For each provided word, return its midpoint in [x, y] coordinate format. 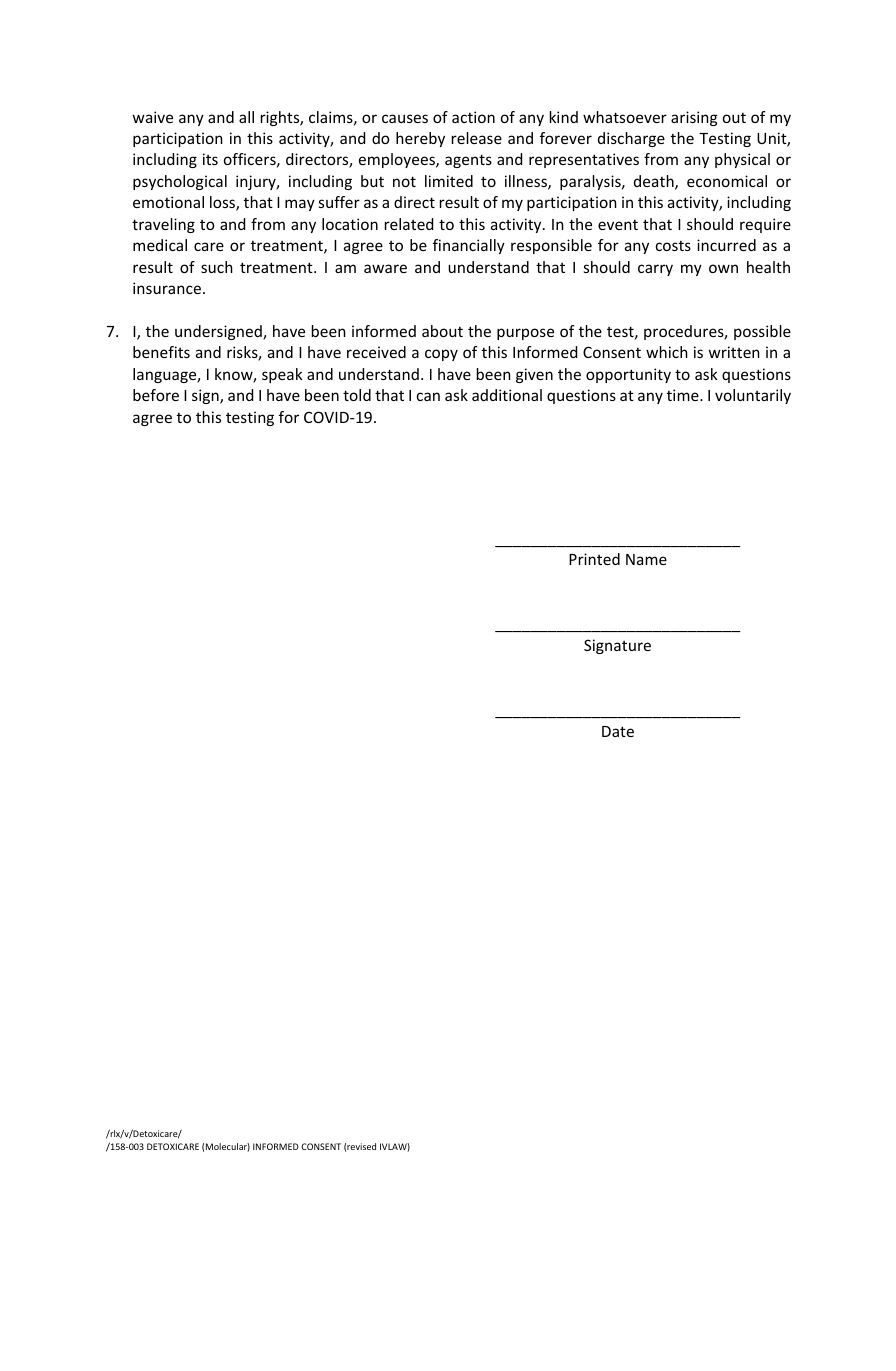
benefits [161, 352]
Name [646, 559]
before [156, 395]
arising [694, 118]
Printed [594, 559]
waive [153, 117]
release [477, 138]
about [442, 331]
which [667, 352]
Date [618, 731]
